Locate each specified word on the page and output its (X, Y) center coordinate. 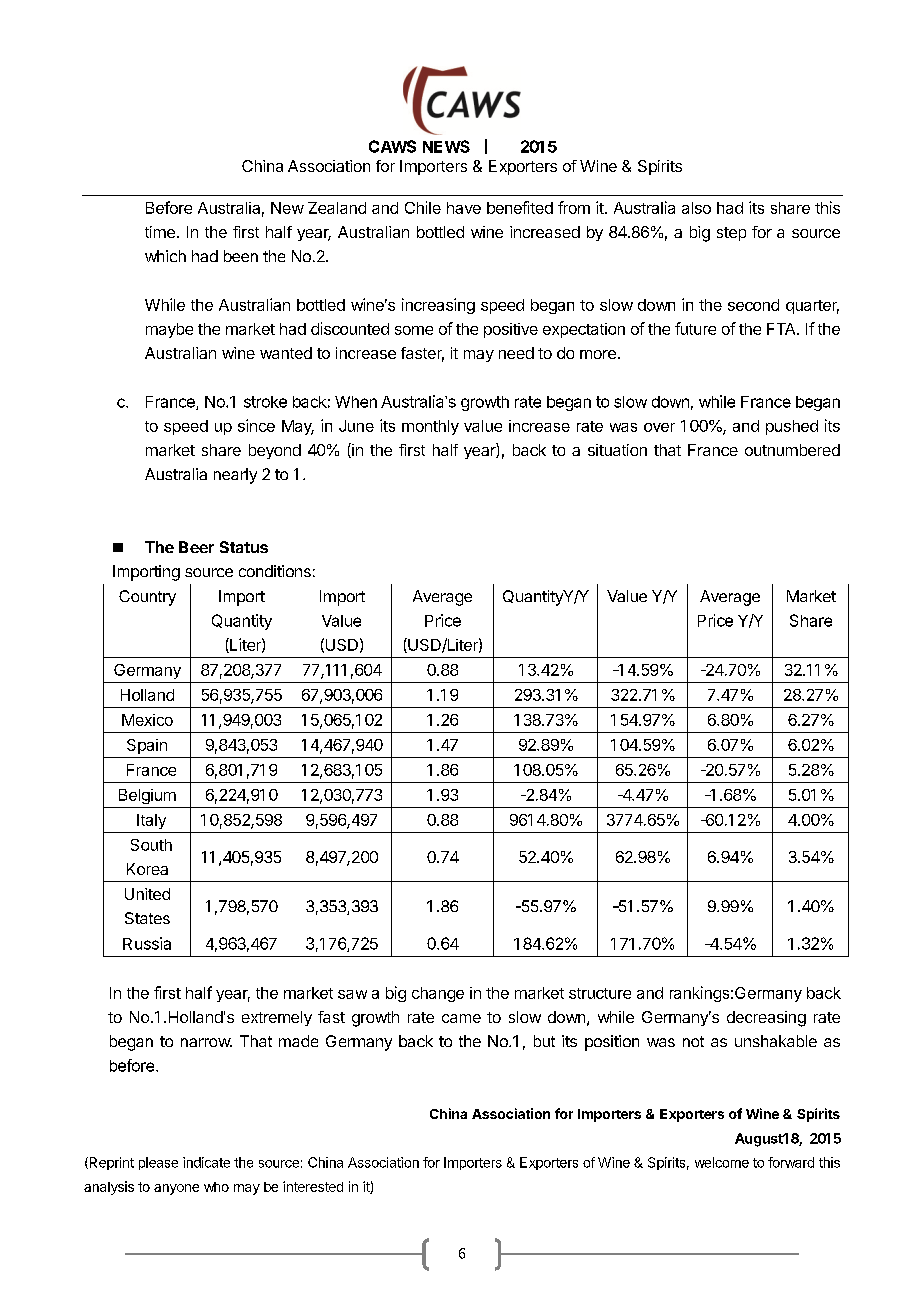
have (464, 208)
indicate (206, 1162)
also (696, 208)
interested (313, 1186)
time (160, 232)
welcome (722, 1162)
